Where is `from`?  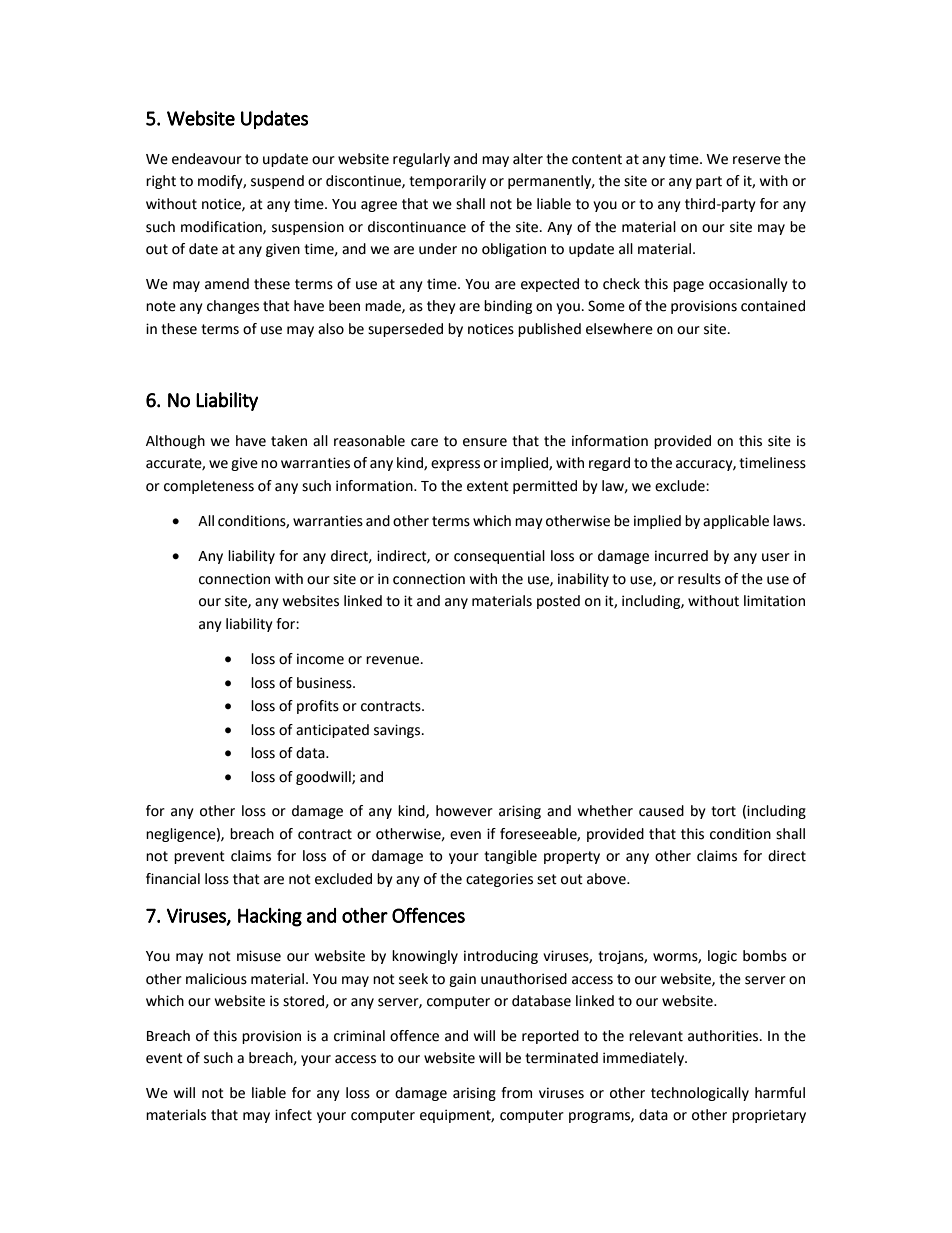 from is located at coordinates (516, 1093).
